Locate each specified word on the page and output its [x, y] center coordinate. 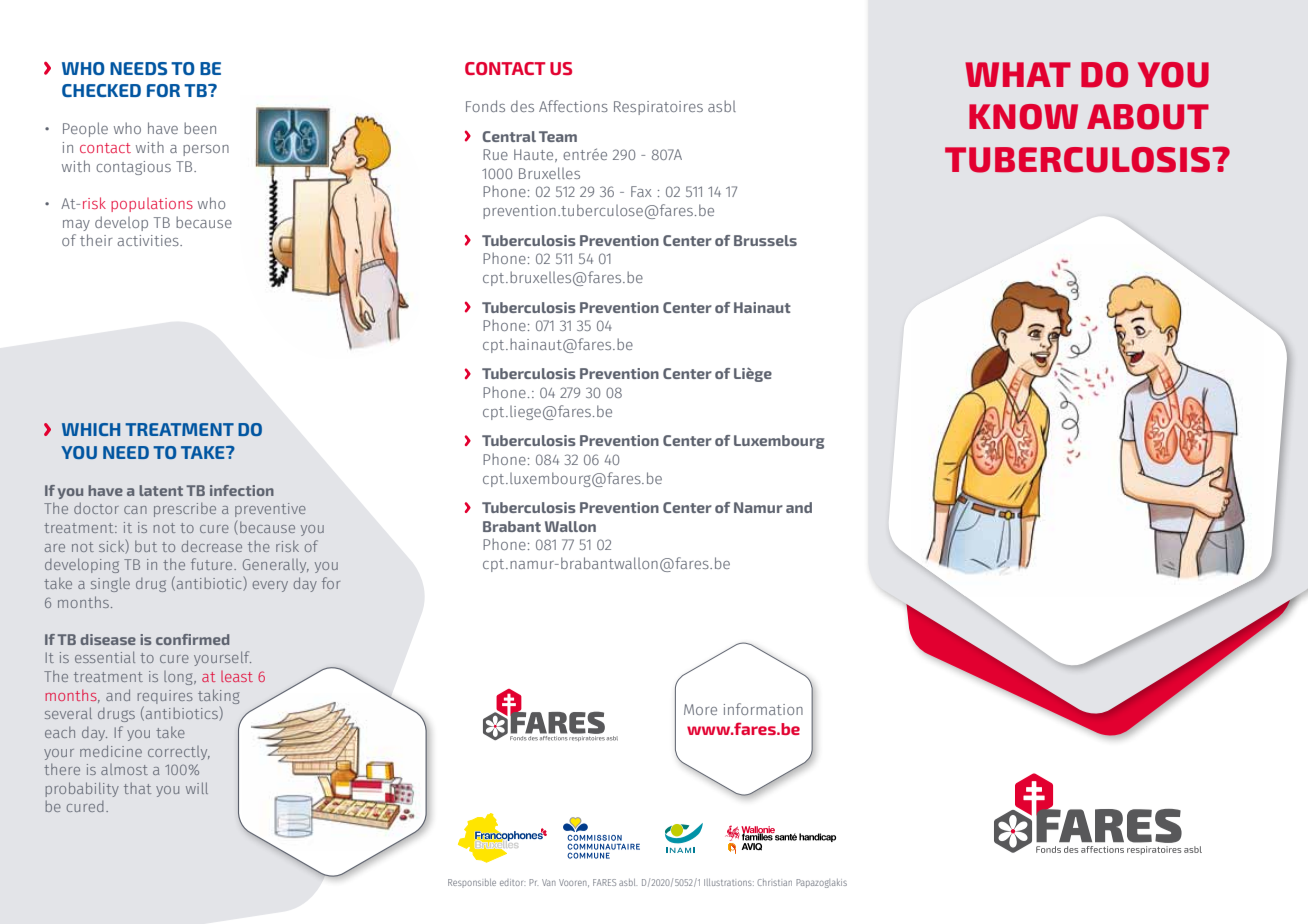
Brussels [765, 240]
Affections [573, 106]
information [763, 709]
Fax [641, 191]
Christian [774, 882]
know [1023, 117]
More [700, 709]
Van [549, 882]
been [200, 128]
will [197, 788]
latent [161, 490]
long [179, 678]
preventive [270, 510]
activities [149, 240]
